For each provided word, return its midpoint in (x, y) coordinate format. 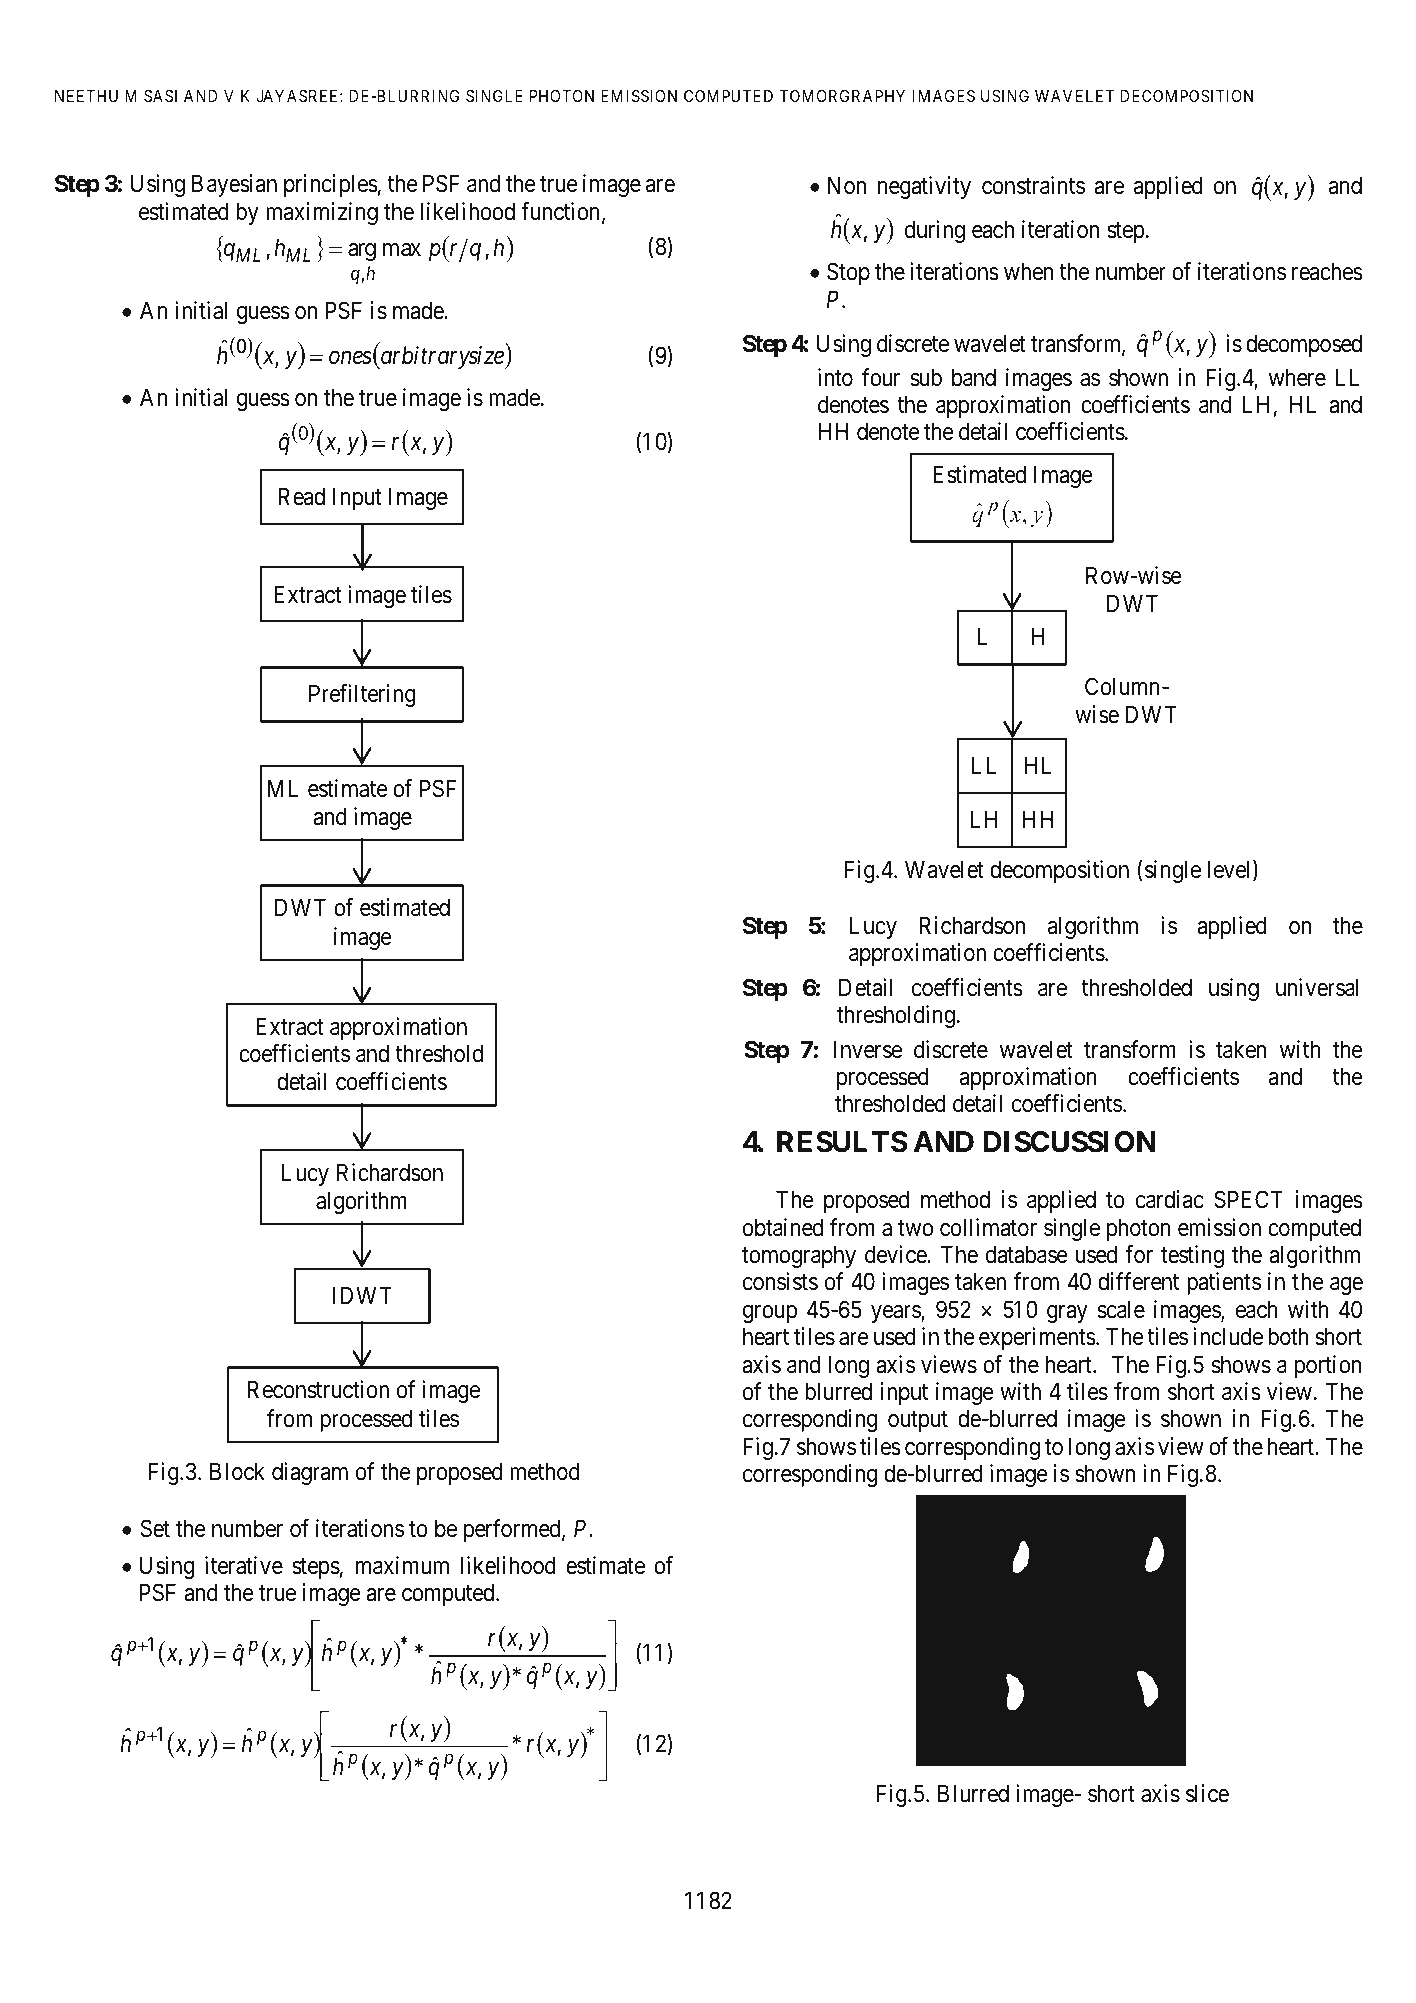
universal (1317, 987)
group (770, 1314)
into (835, 377)
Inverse (867, 1049)
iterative (244, 1565)
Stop (848, 273)
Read (301, 496)
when (1028, 271)
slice (1207, 1793)
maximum (402, 1565)
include (1228, 1336)
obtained (783, 1227)
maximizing (322, 213)
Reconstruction (318, 1389)
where (1297, 377)
